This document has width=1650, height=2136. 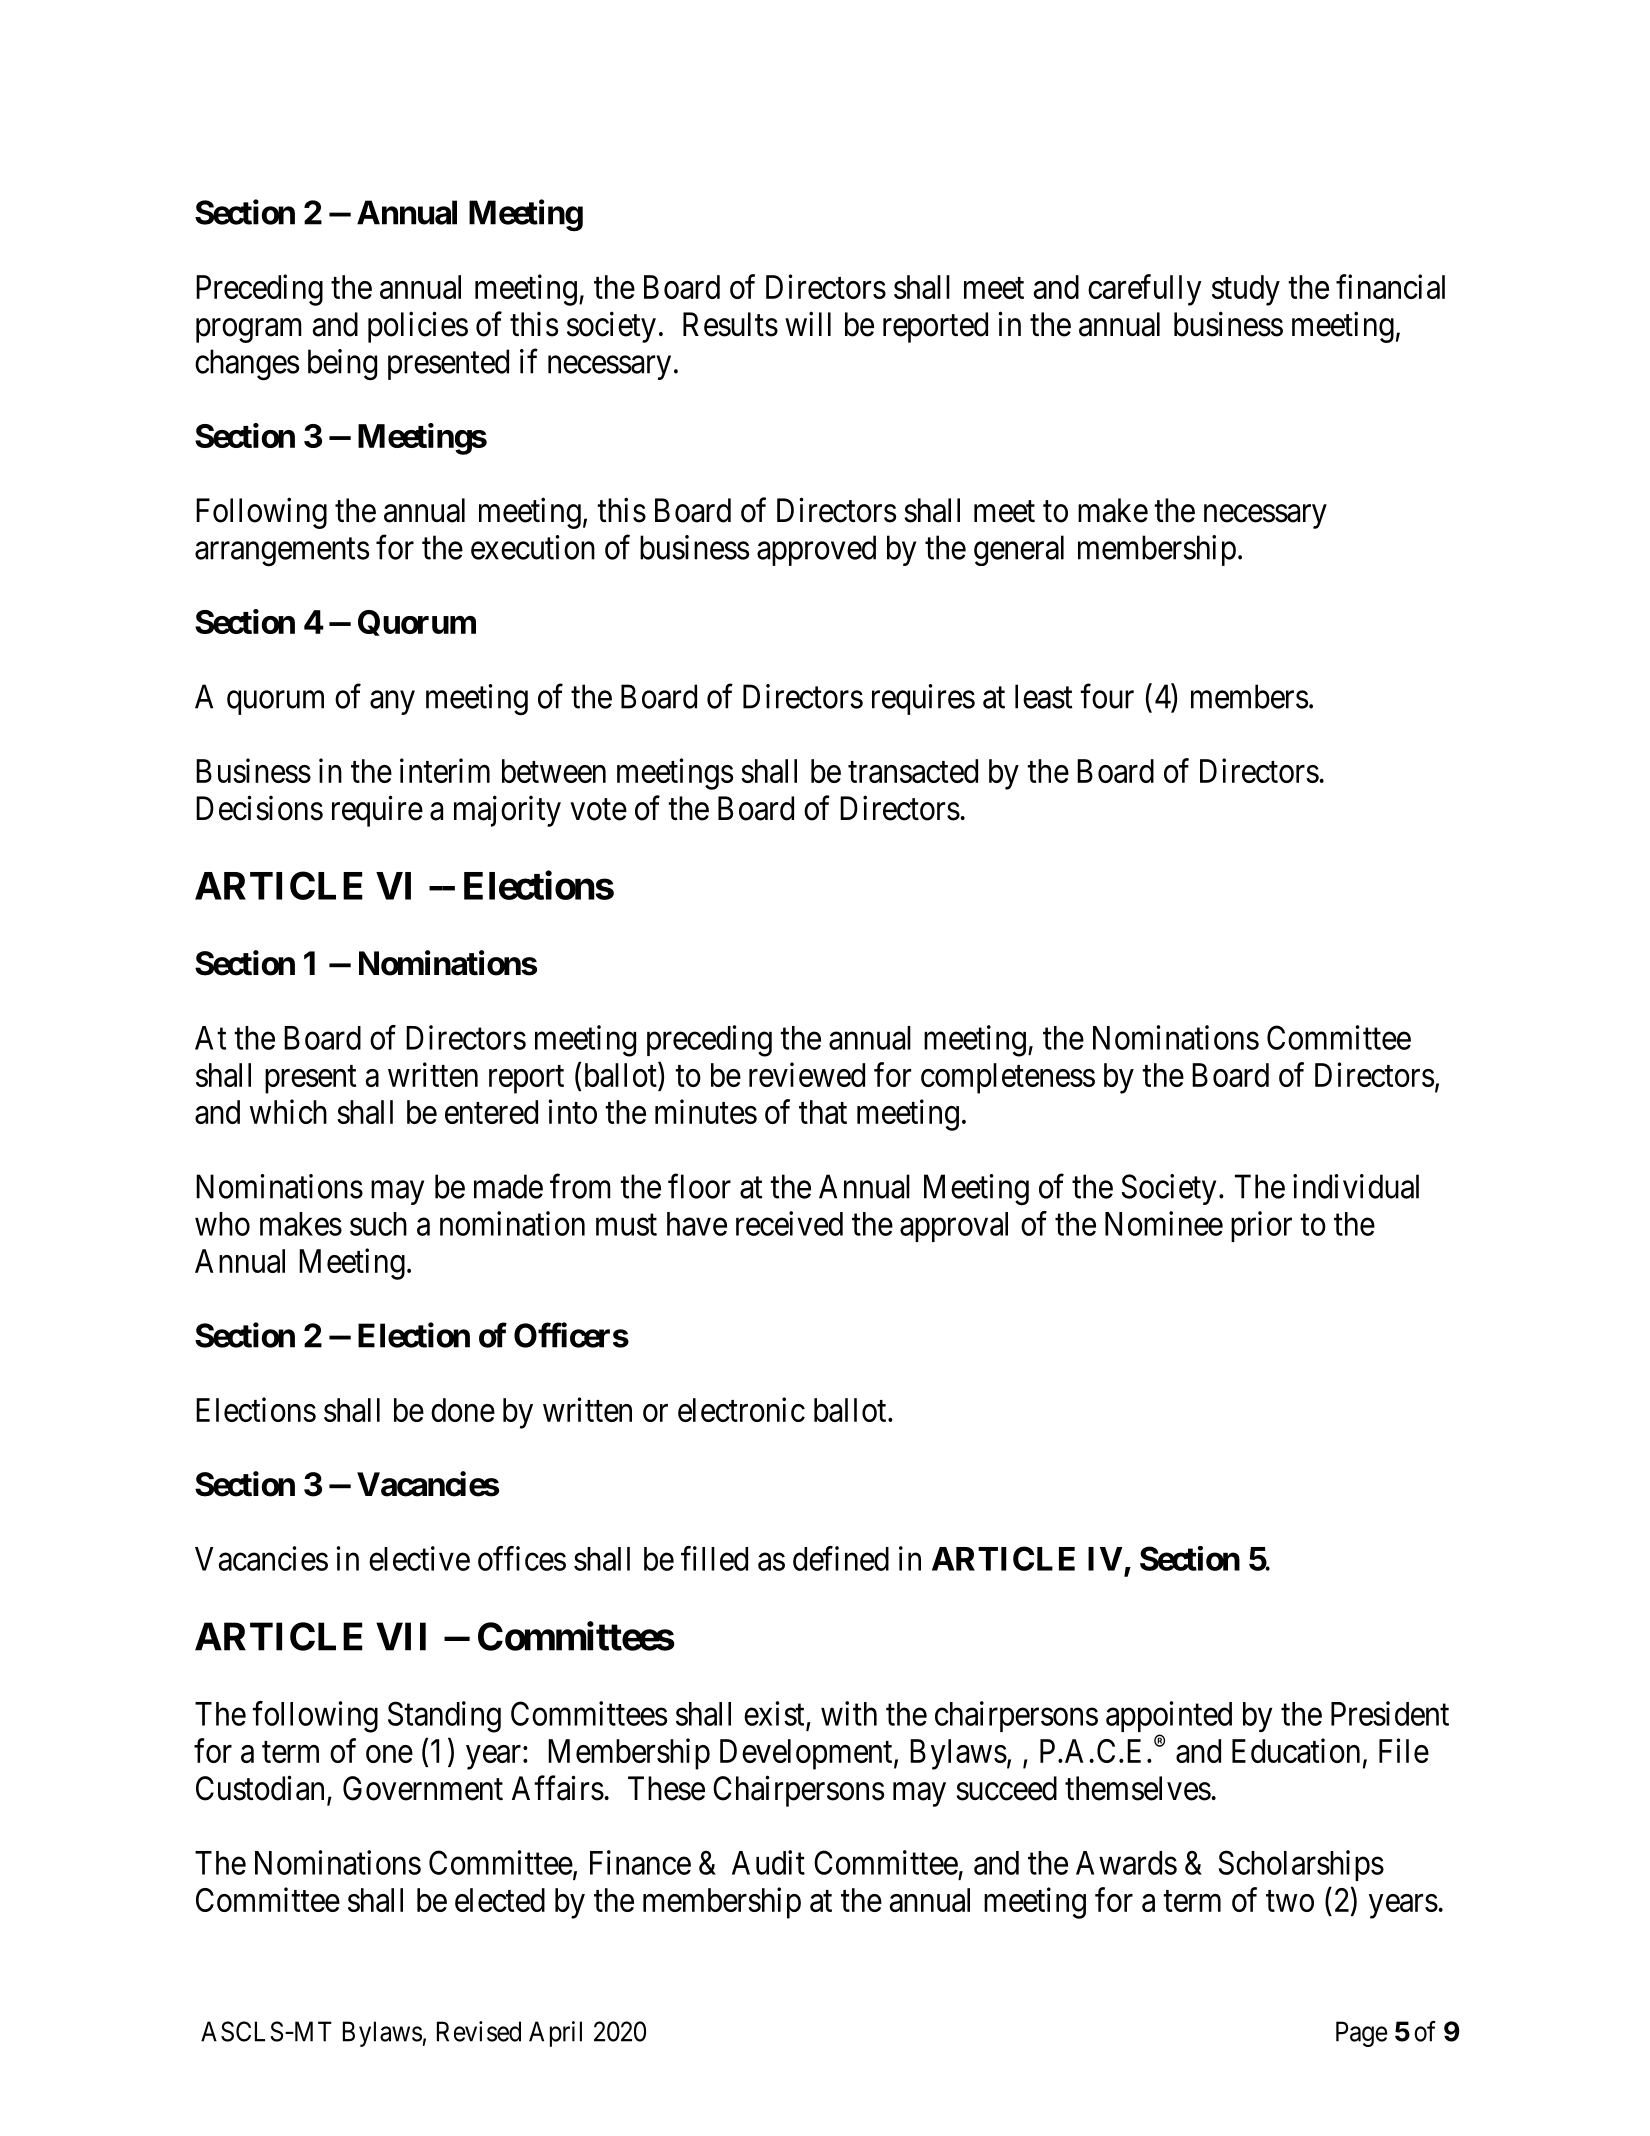 I want to click on four, so click(x=1107, y=696).
